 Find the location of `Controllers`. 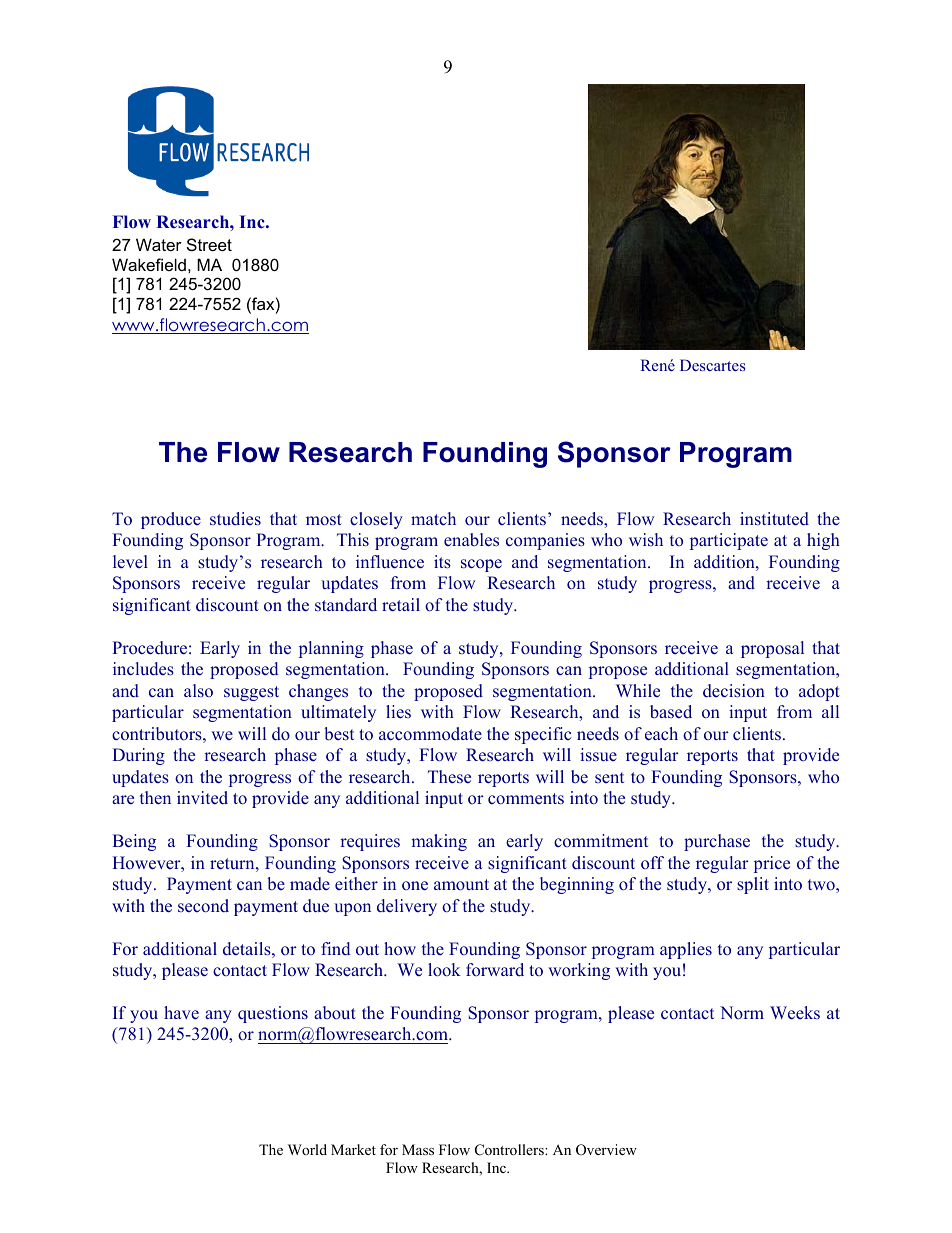

Controllers is located at coordinates (510, 1150).
